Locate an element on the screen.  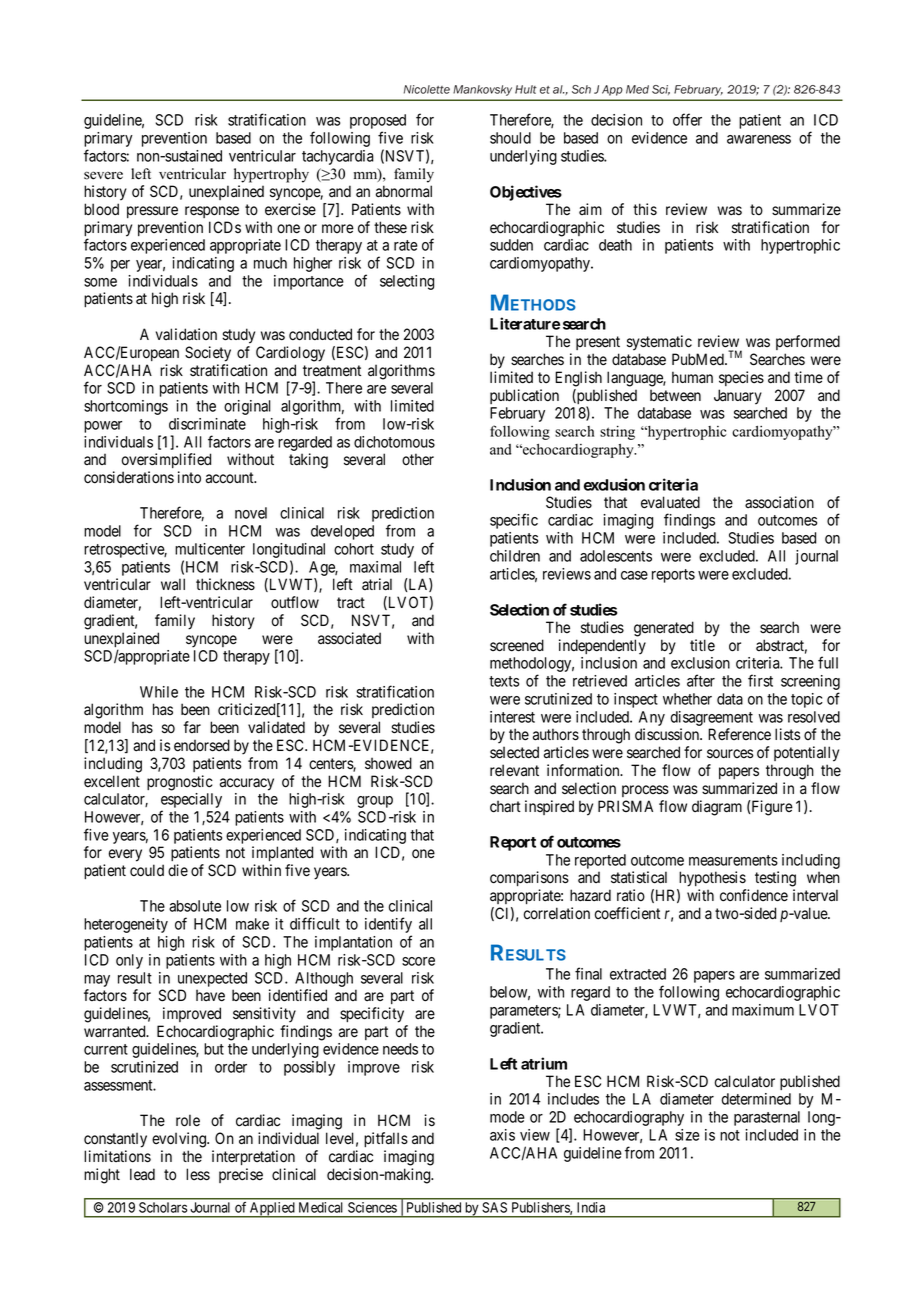
title is located at coordinates (702, 645).
